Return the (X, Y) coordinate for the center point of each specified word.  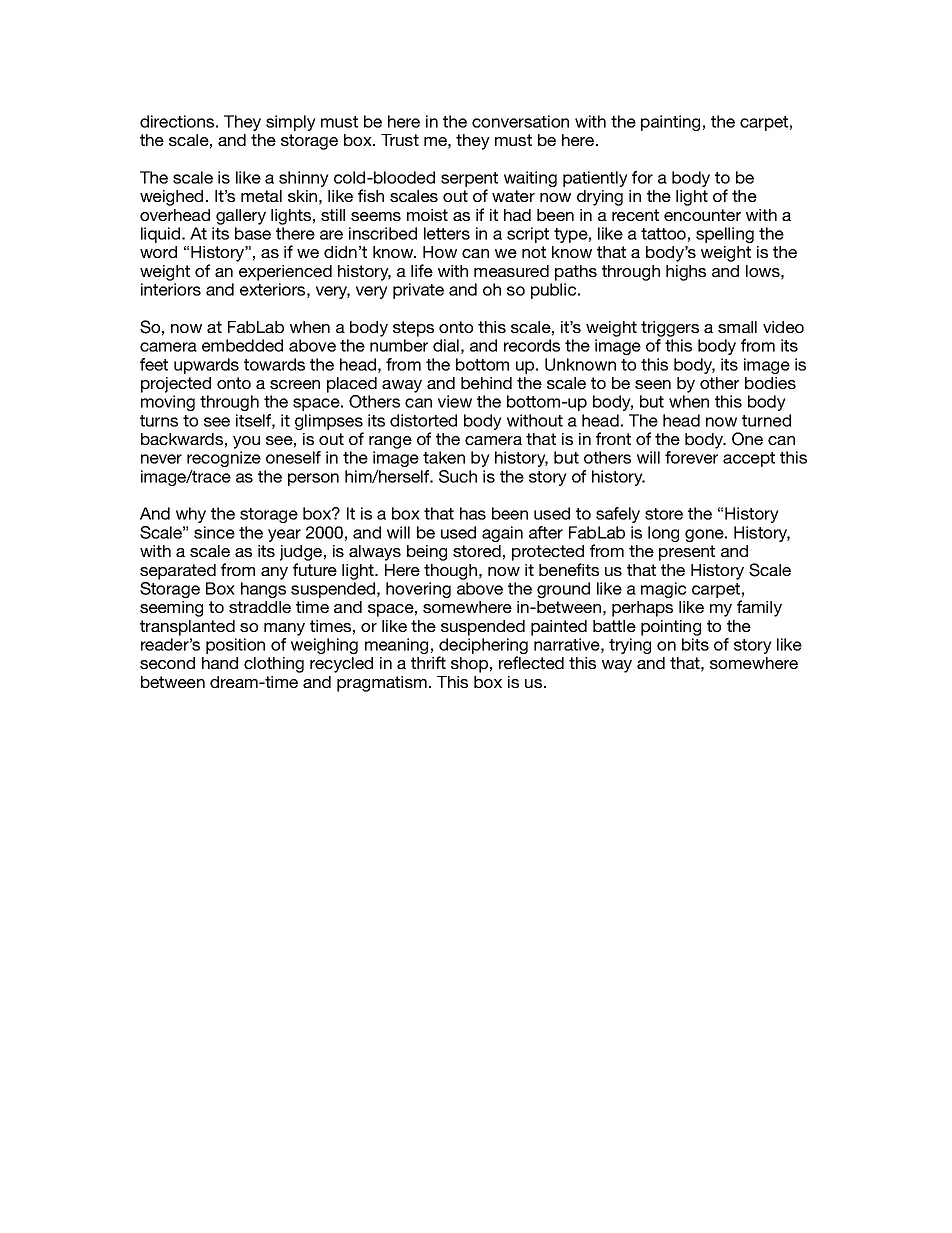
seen (653, 384)
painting (670, 123)
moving (168, 403)
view (455, 401)
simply (291, 123)
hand (220, 663)
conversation (520, 121)
